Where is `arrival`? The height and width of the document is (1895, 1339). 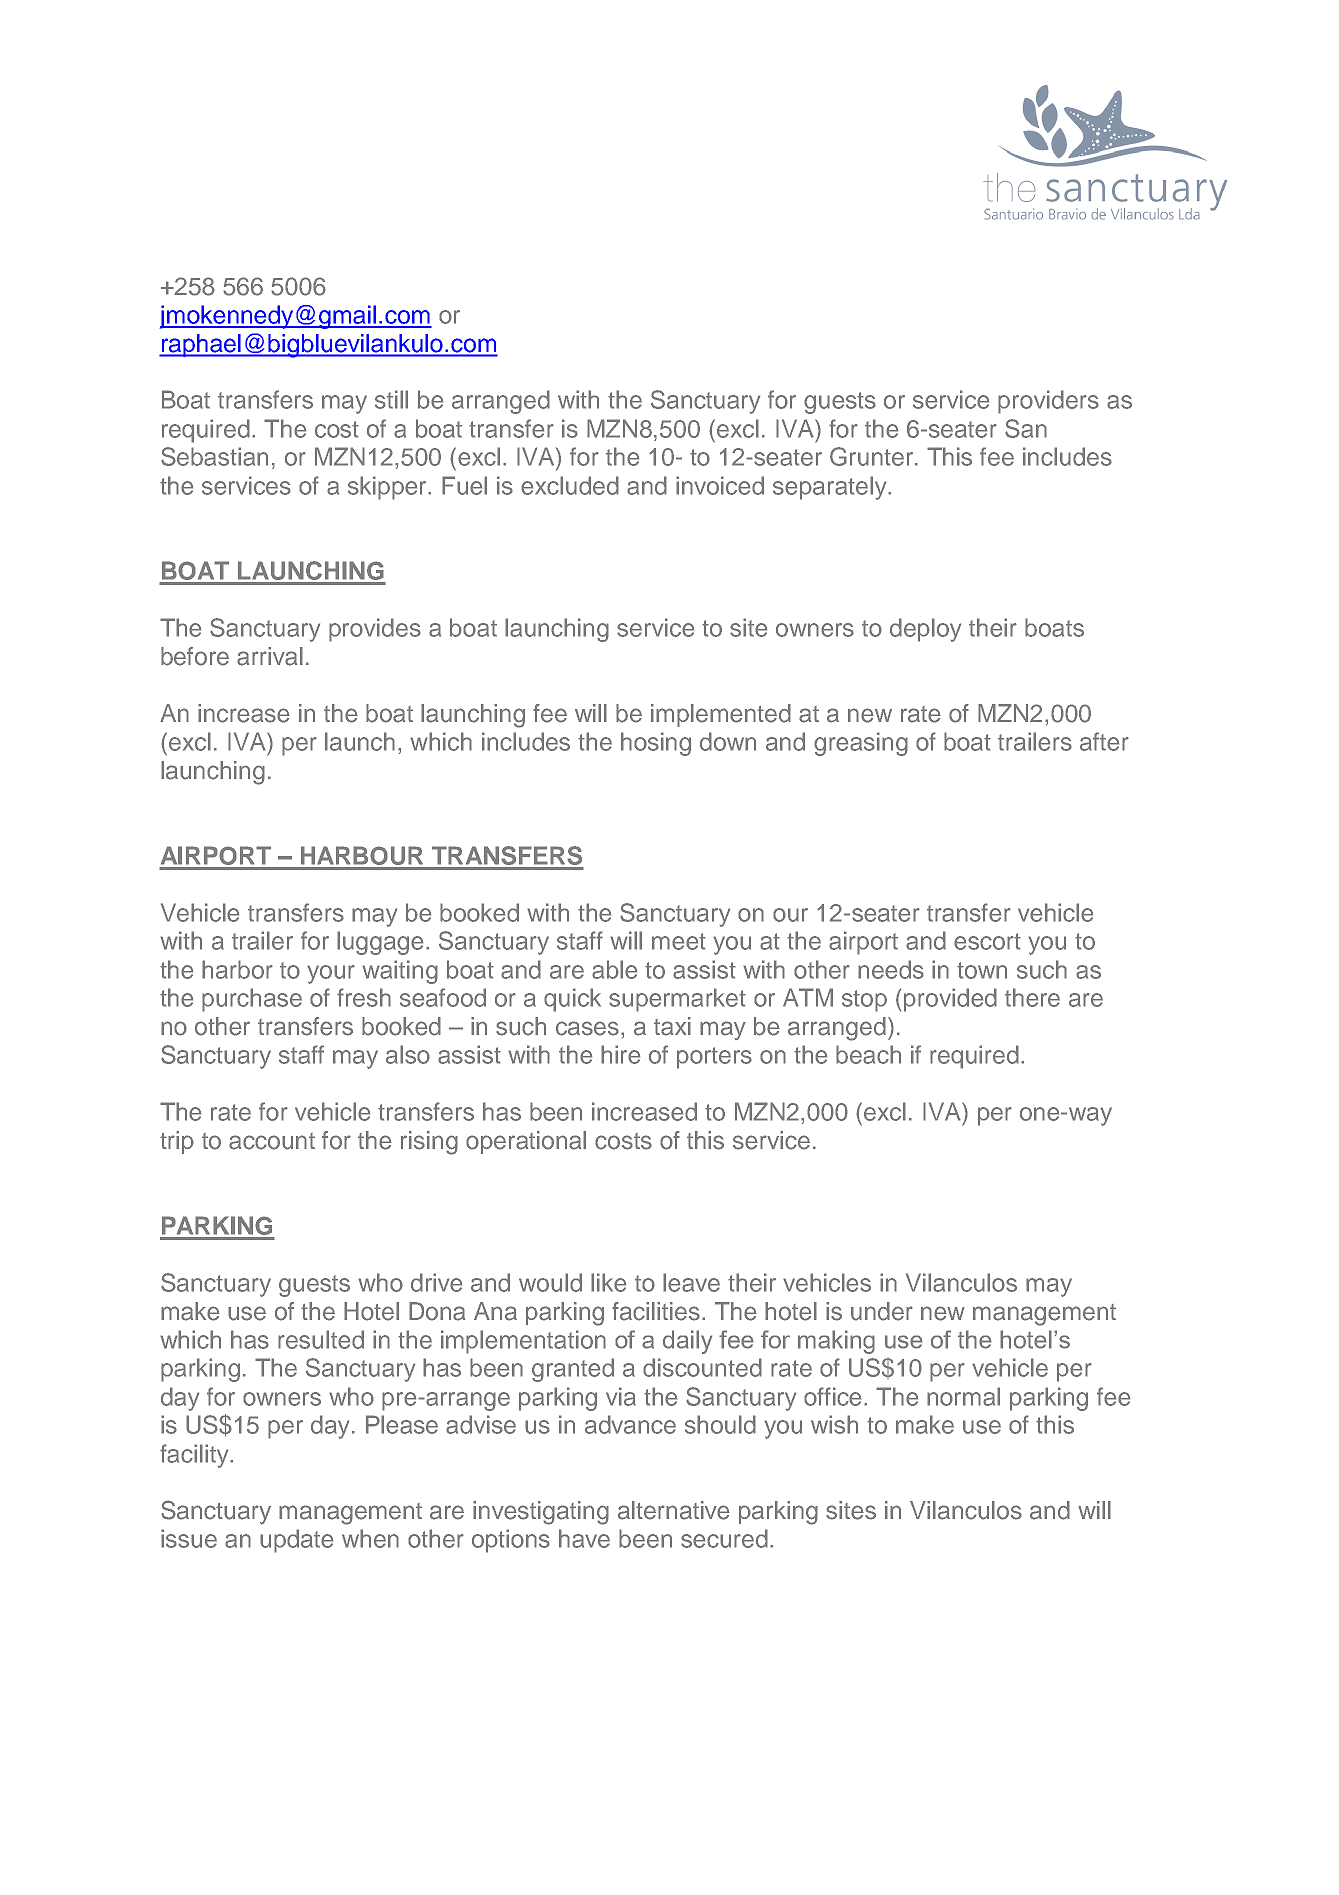
arrival is located at coordinates (270, 656).
